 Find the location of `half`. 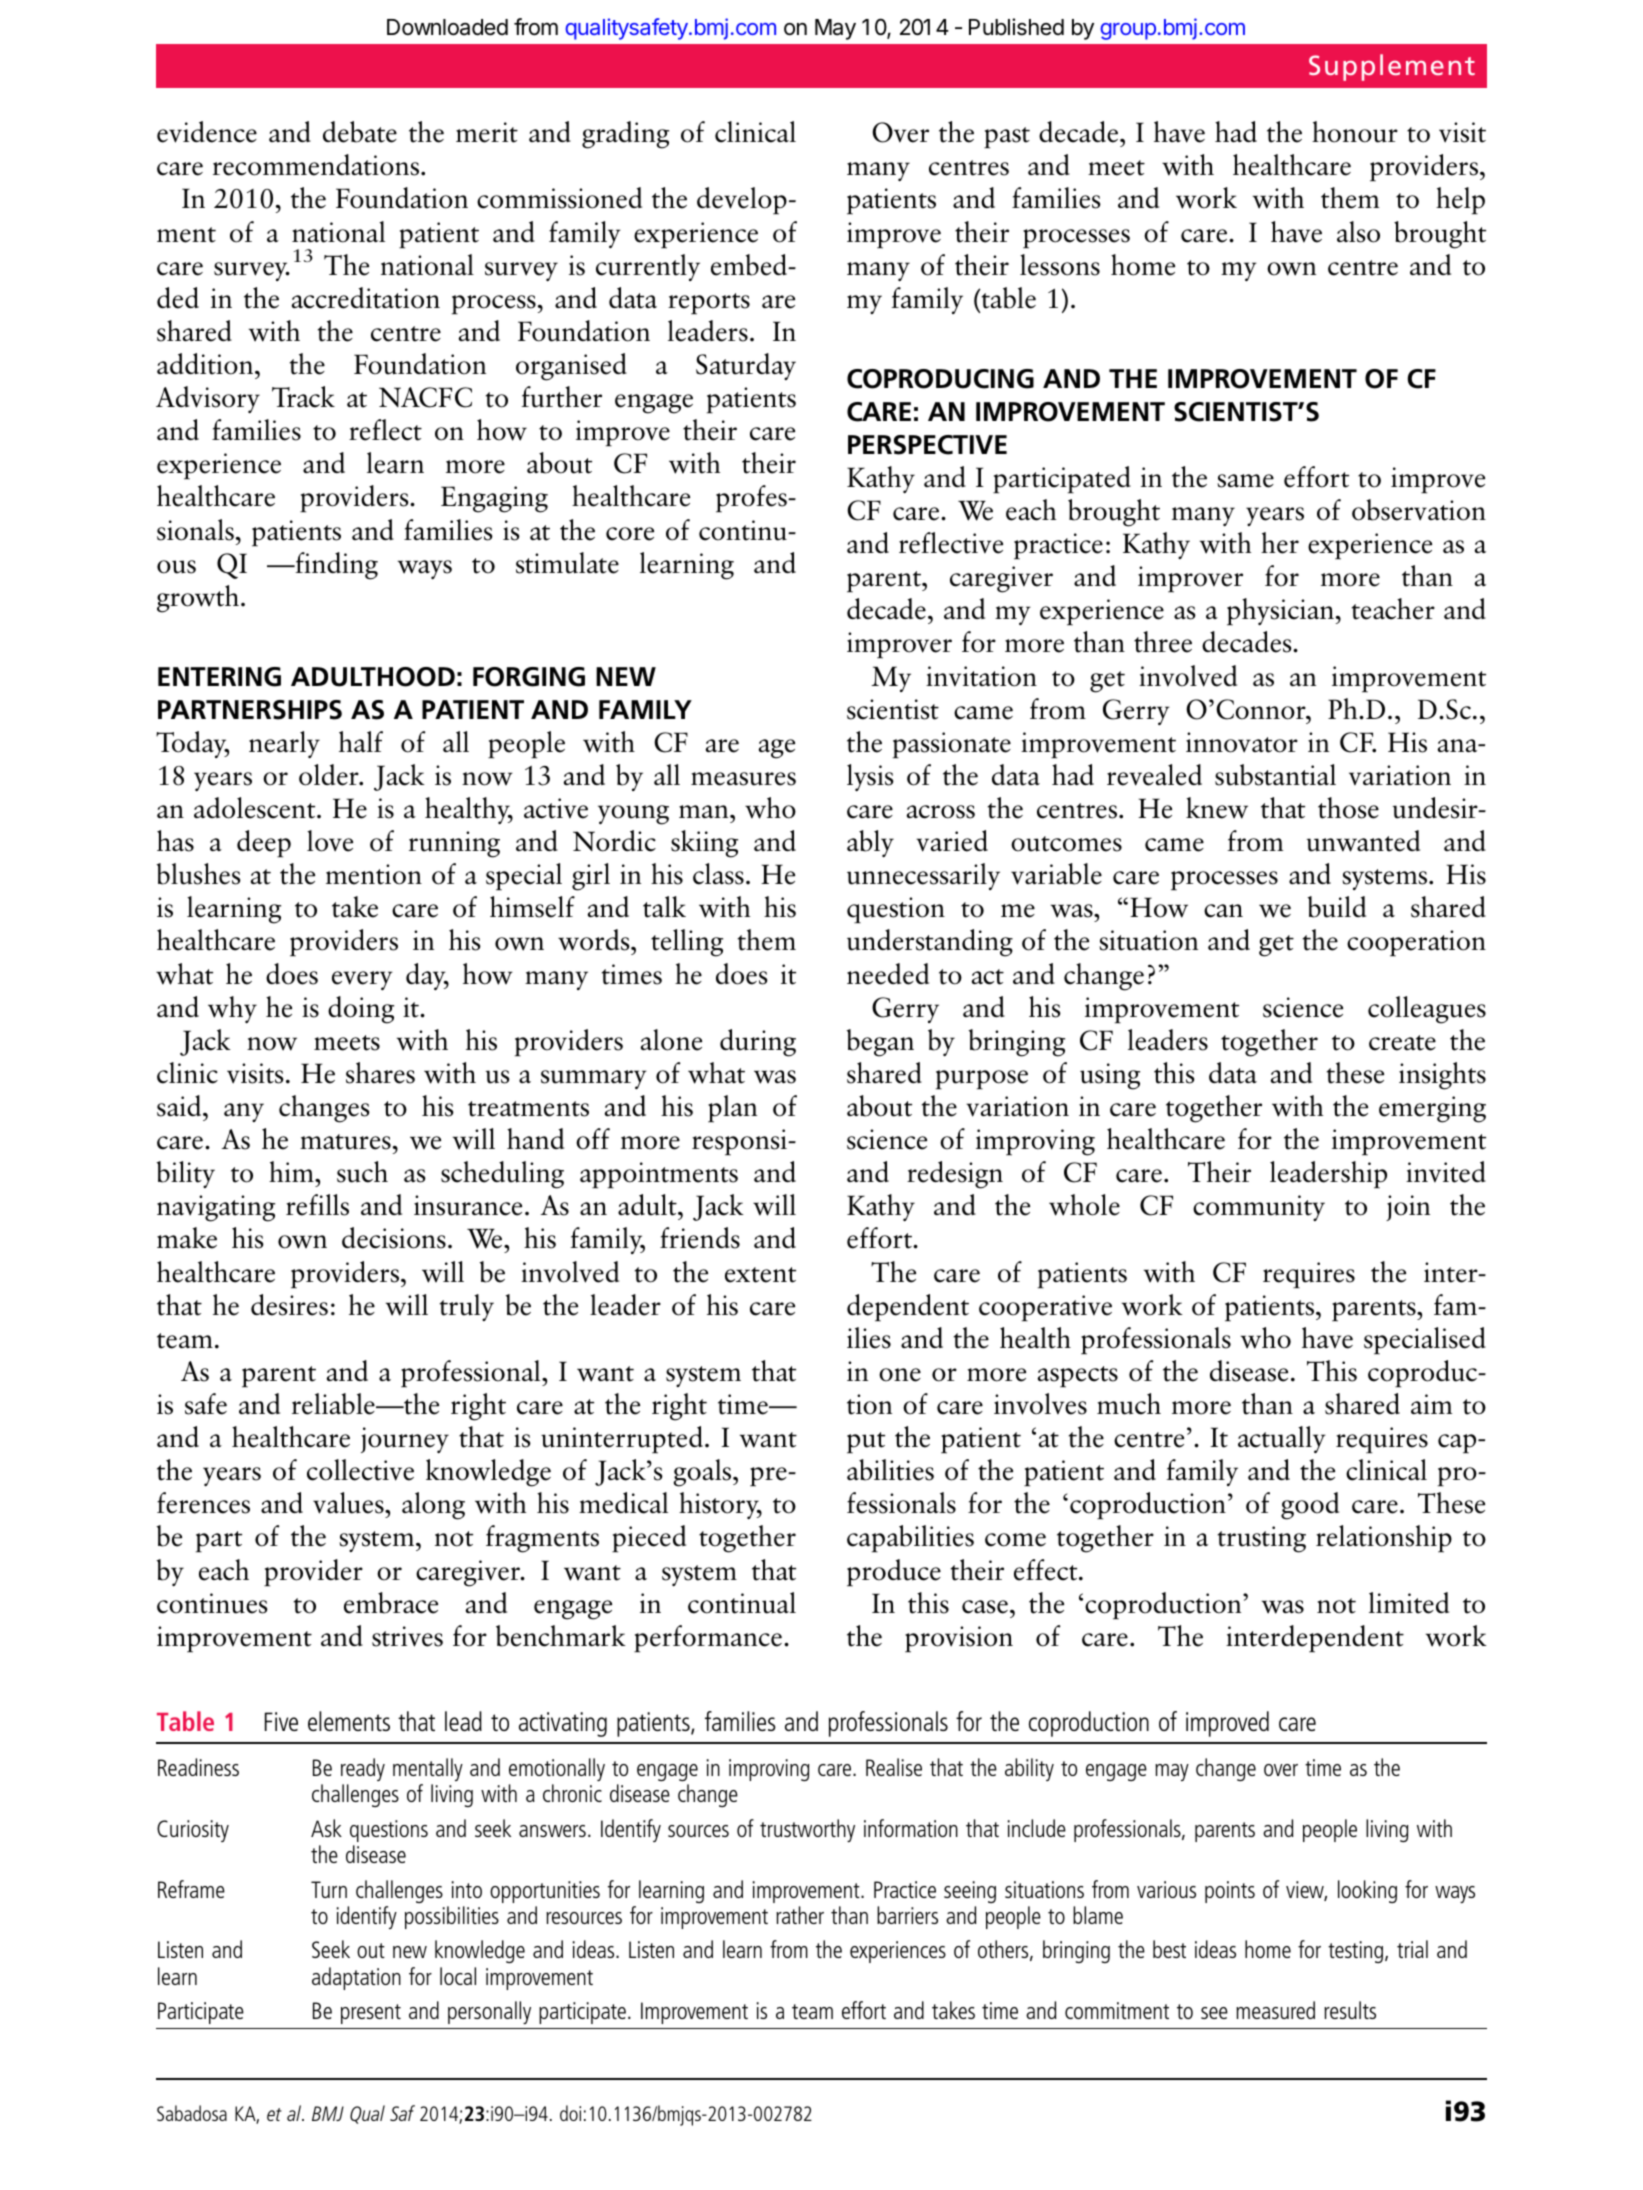

half is located at coordinates (361, 741).
